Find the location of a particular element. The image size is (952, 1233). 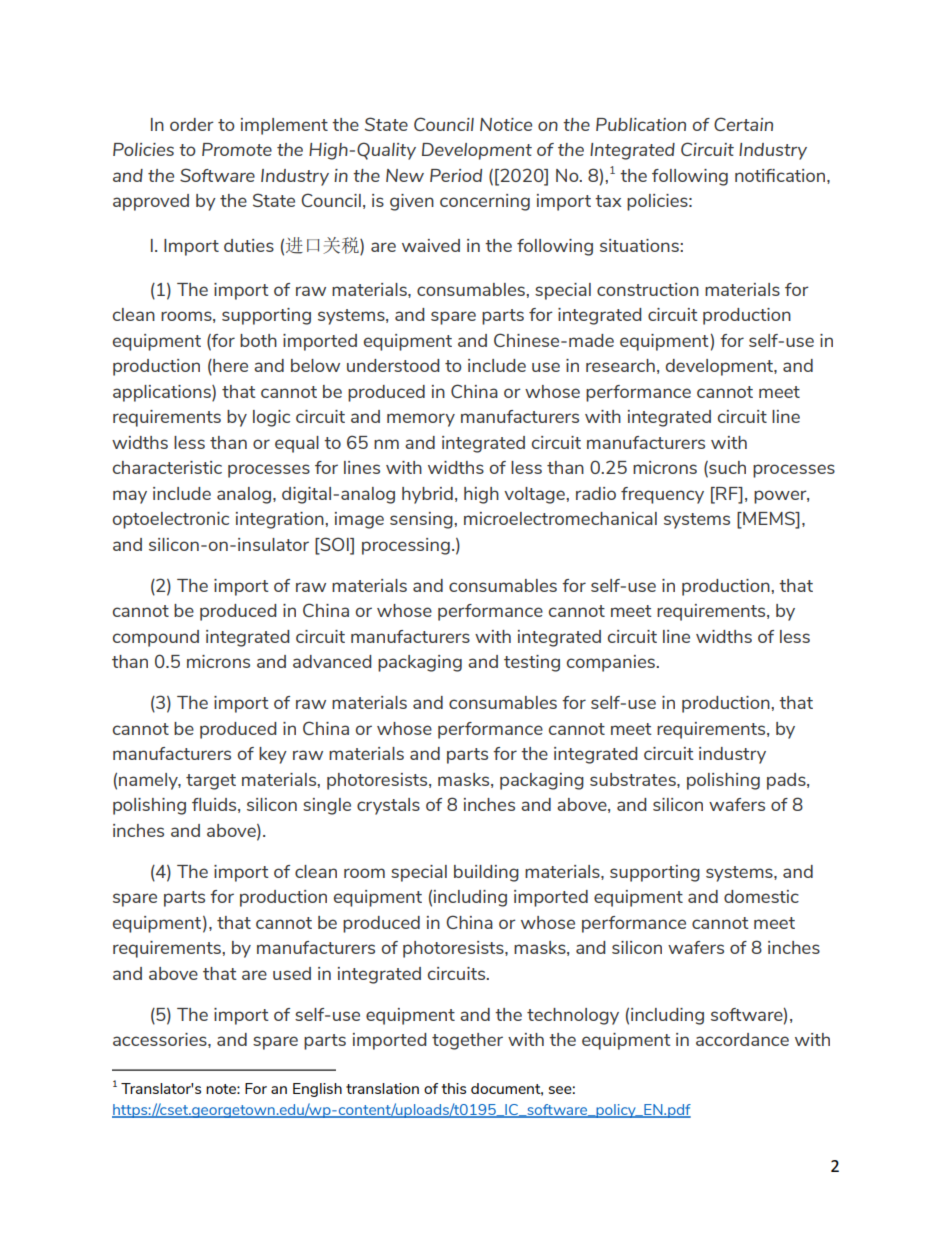

building is located at coordinates (486, 873).
